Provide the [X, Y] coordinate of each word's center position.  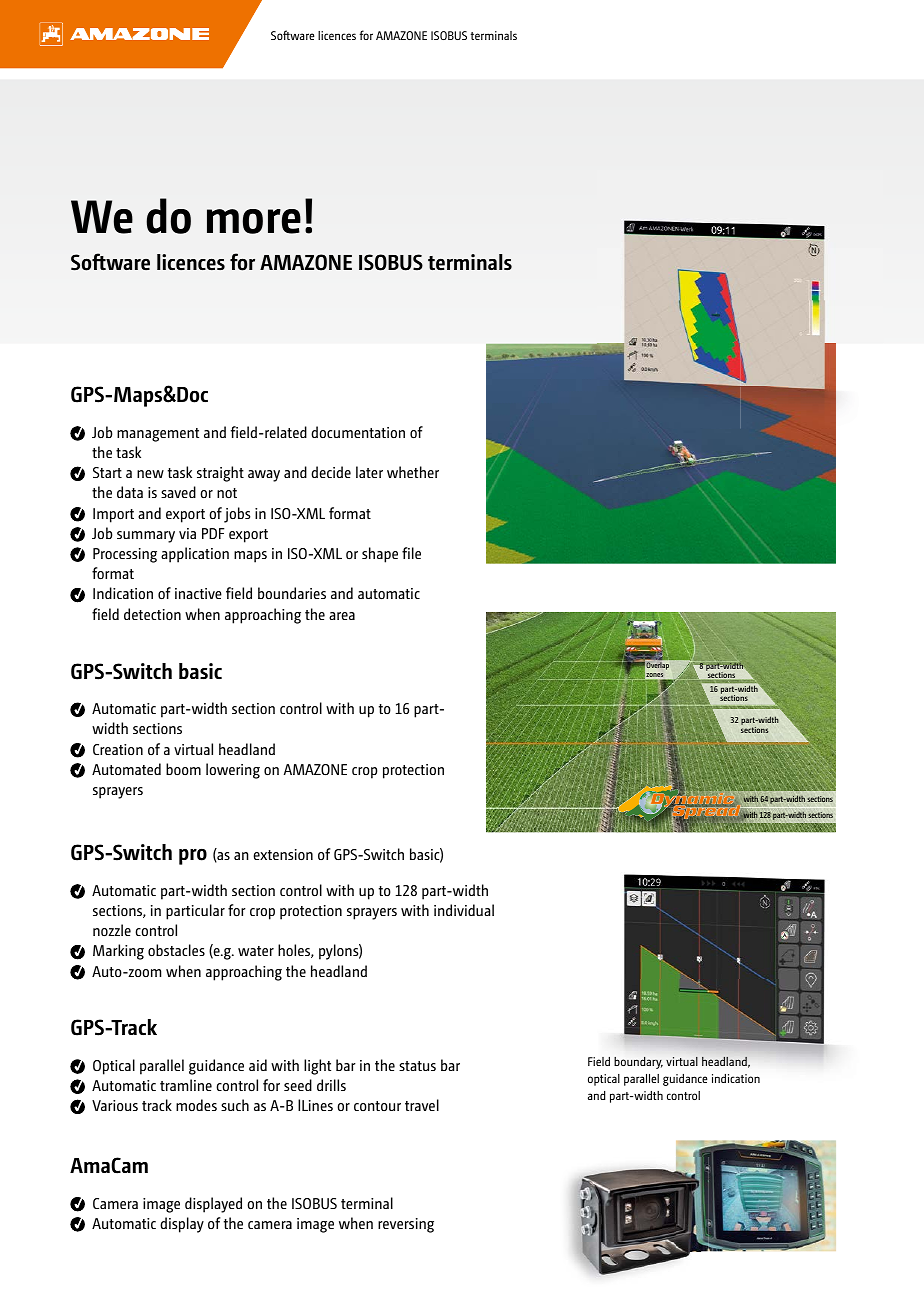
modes [196, 1105]
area [342, 616]
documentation [358, 432]
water [256, 951]
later [369, 472]
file [411, 553]
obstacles [176, 950]
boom [183, 769]
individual [464, 910]
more [254, 221]
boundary [638, 1063]
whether [413, 472]
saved [178, 492]
